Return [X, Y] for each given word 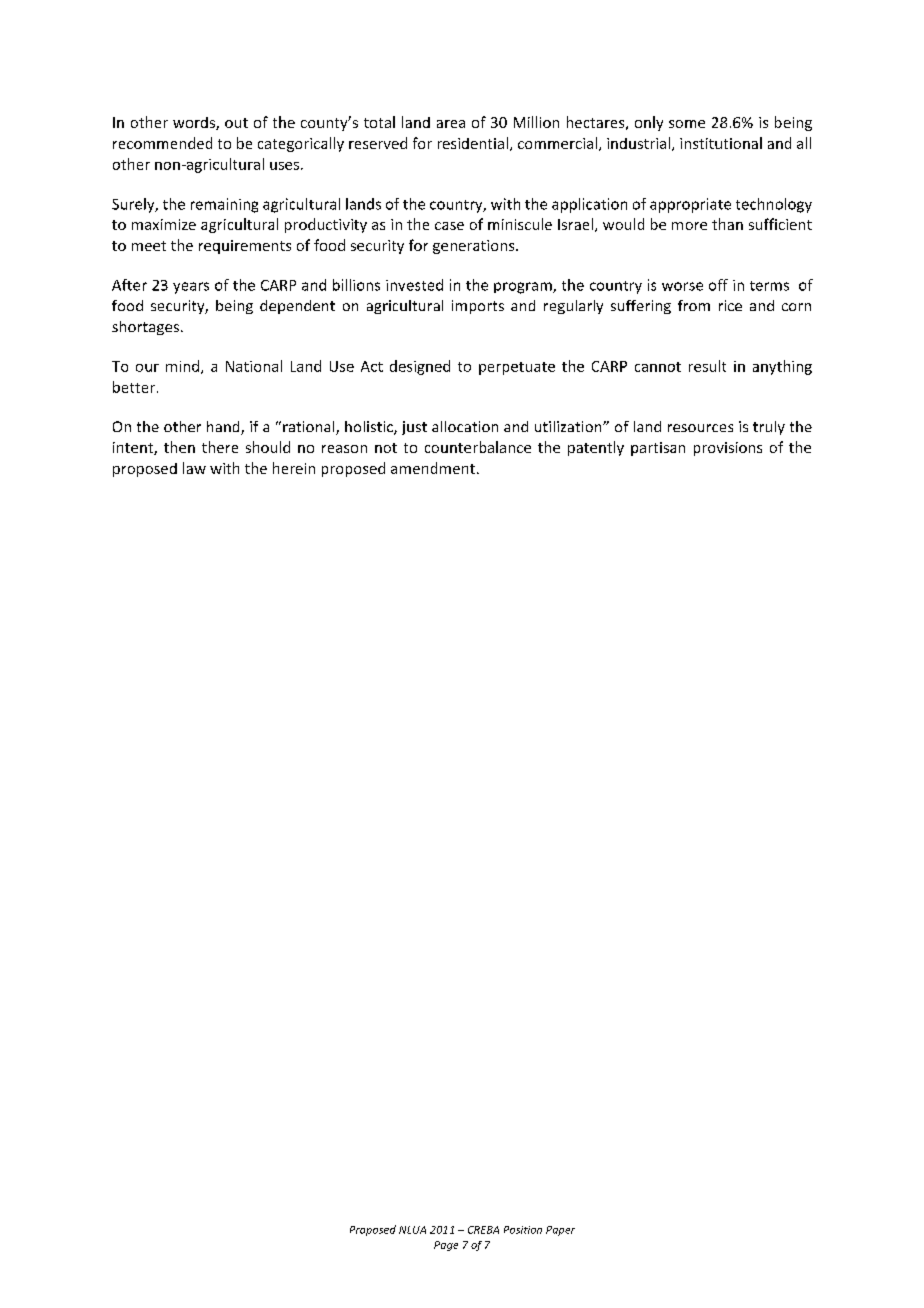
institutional [721, 143]
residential [473, 143]
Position [523, 1230]
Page [446, 1246]
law [194, 468]
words [195, 123]
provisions [728, 449]
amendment [433, 468]
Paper [560, 1231]
